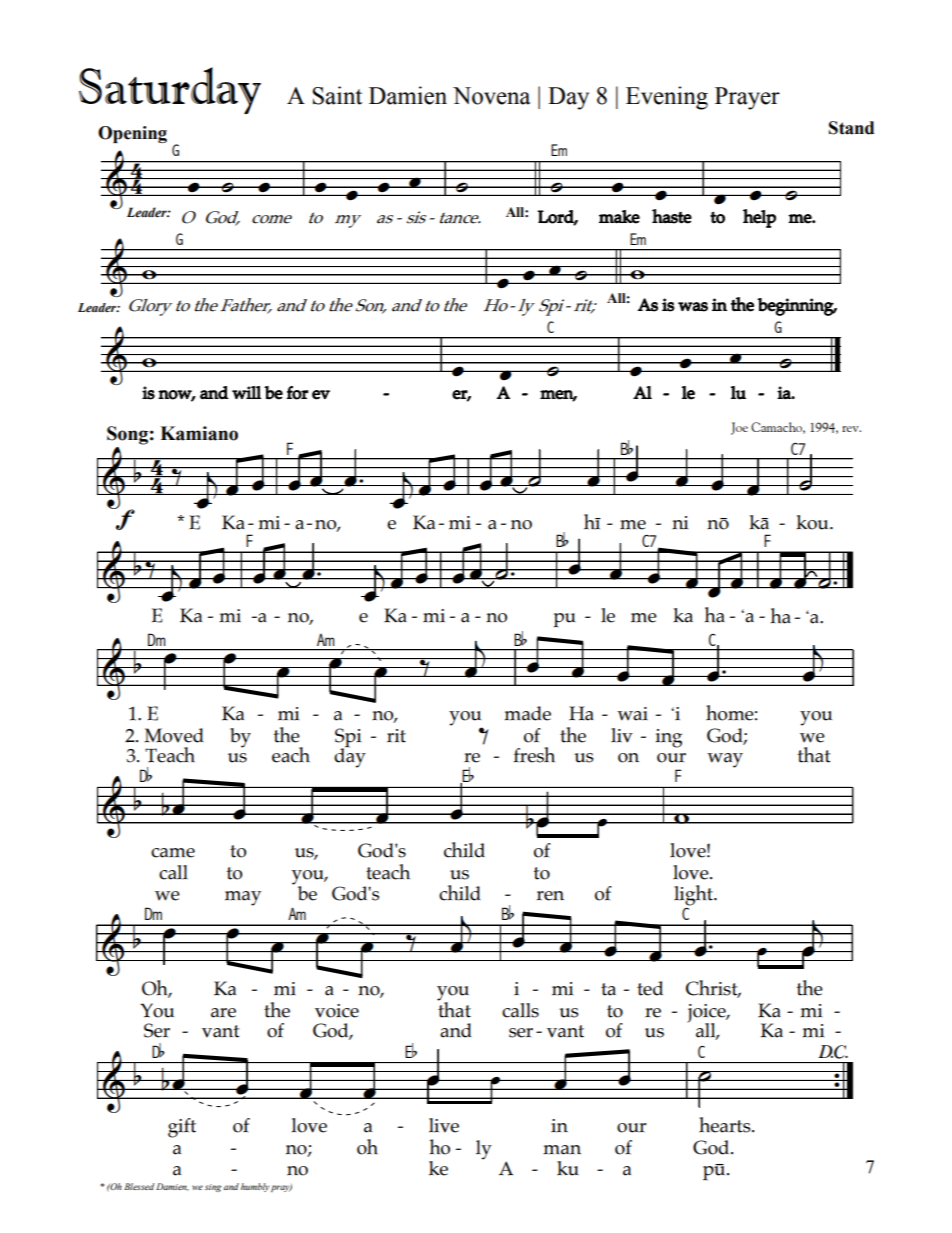 The height and width of the page is (1233, 952). What do you see at coordinates (297, 393) in the page?
I see `for` at bounding box center [297, 393].
